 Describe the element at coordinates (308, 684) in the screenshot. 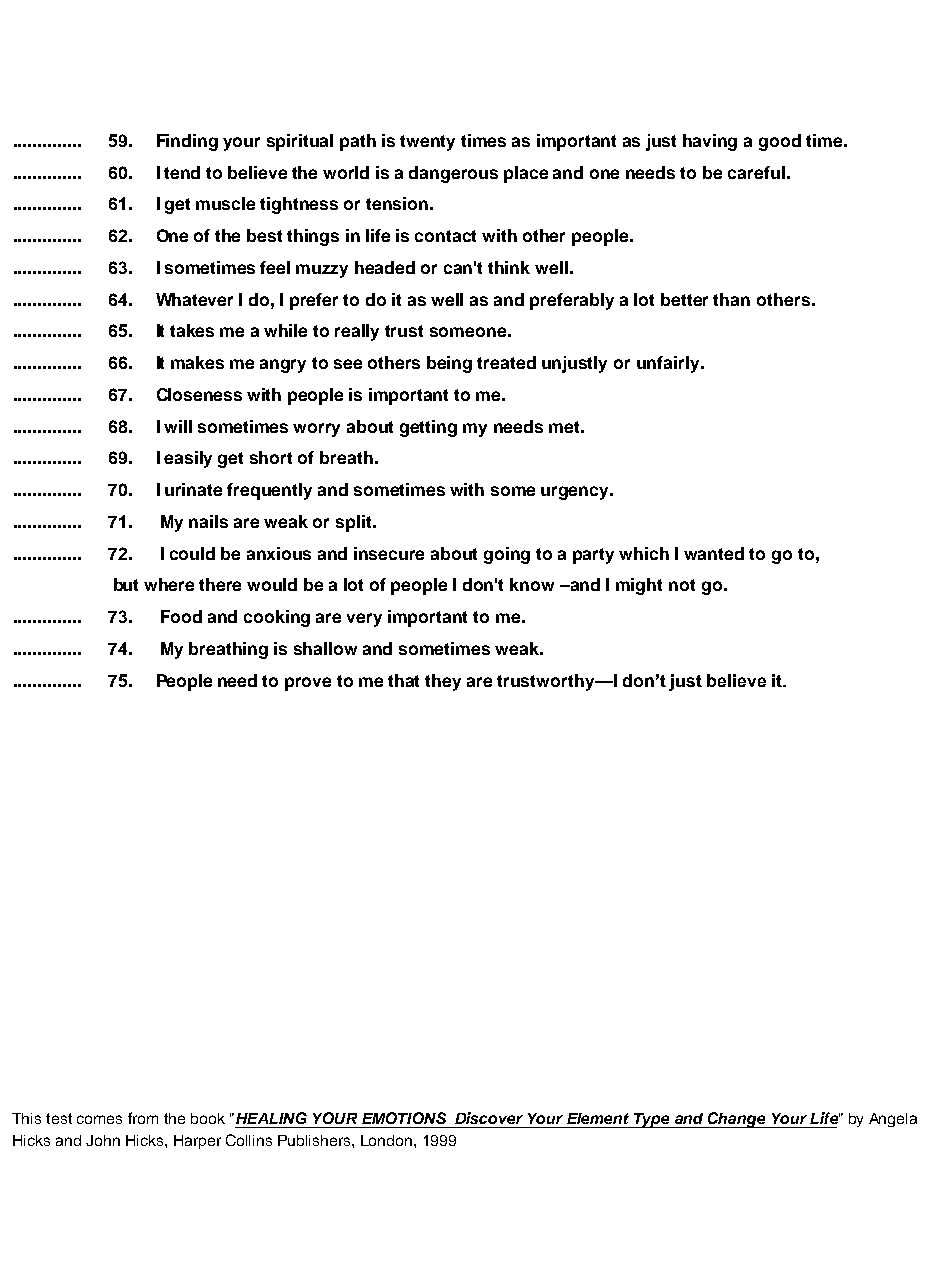

I see `prove` at that location.
